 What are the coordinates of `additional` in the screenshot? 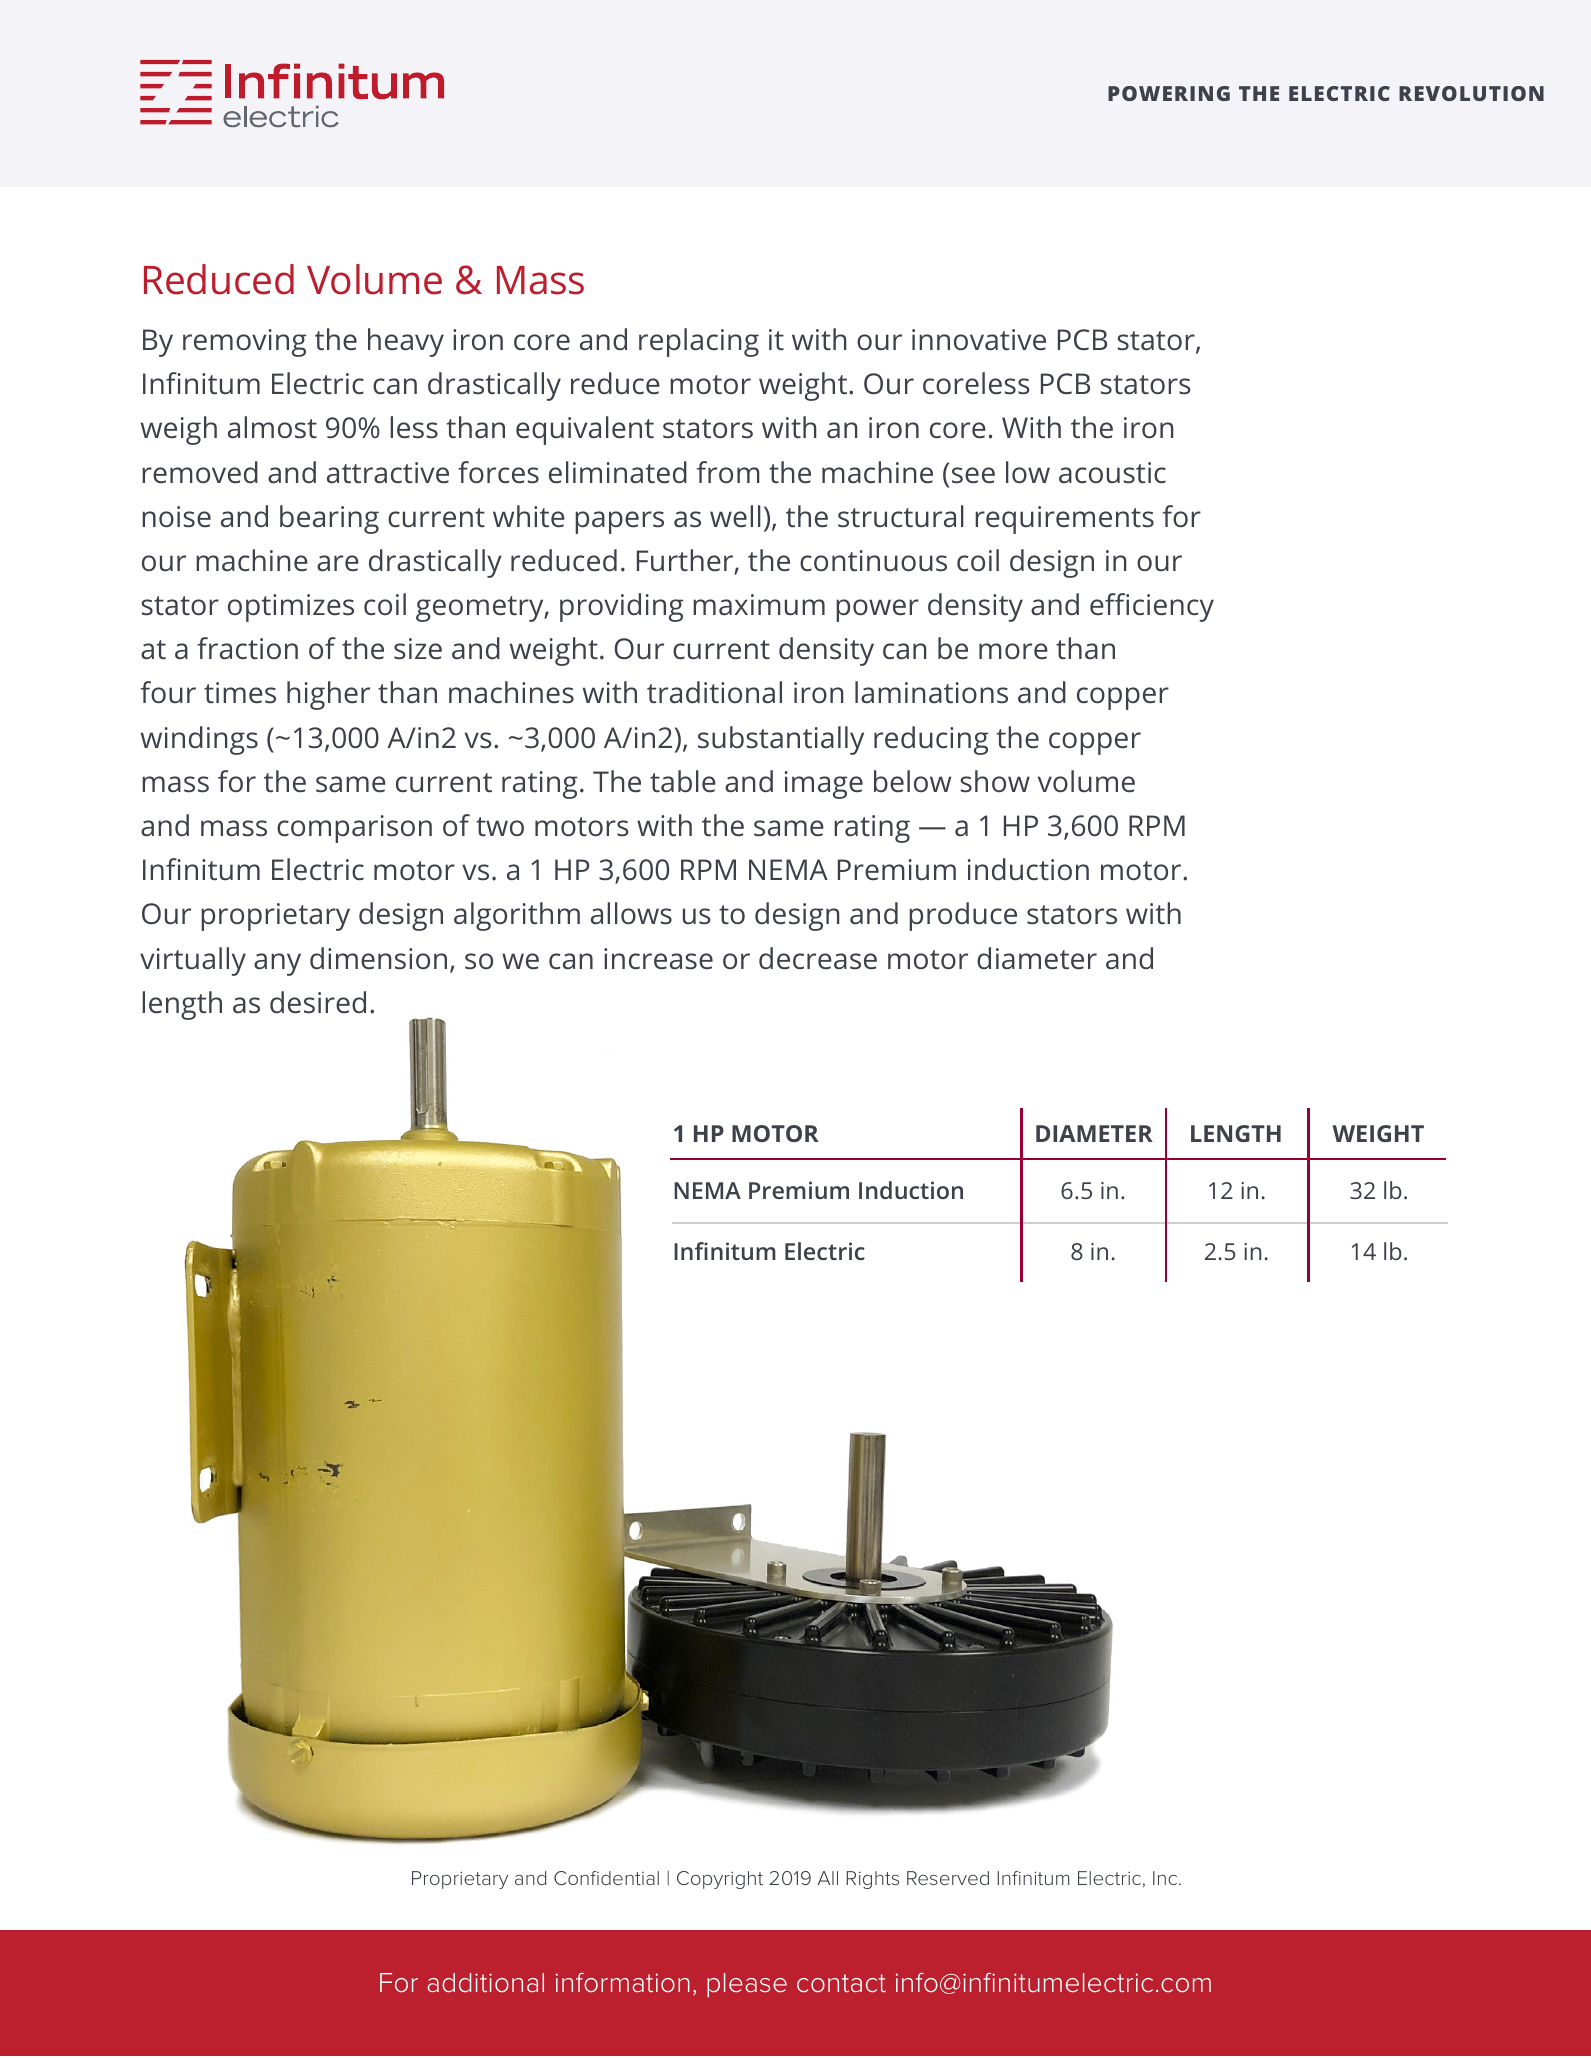 It's located at (485, 1983).
